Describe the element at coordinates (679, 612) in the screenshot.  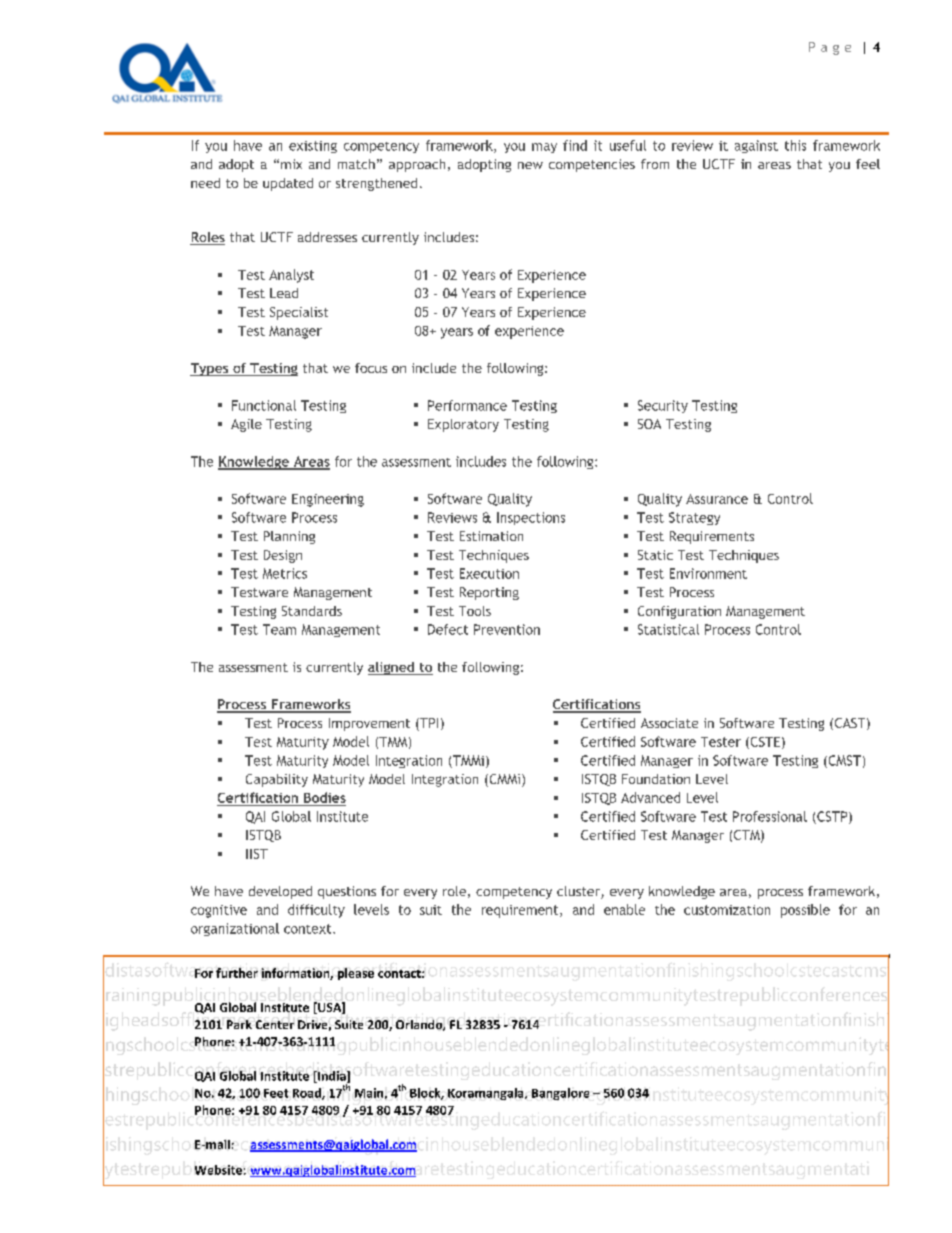
I see `Configuration` at that location.
